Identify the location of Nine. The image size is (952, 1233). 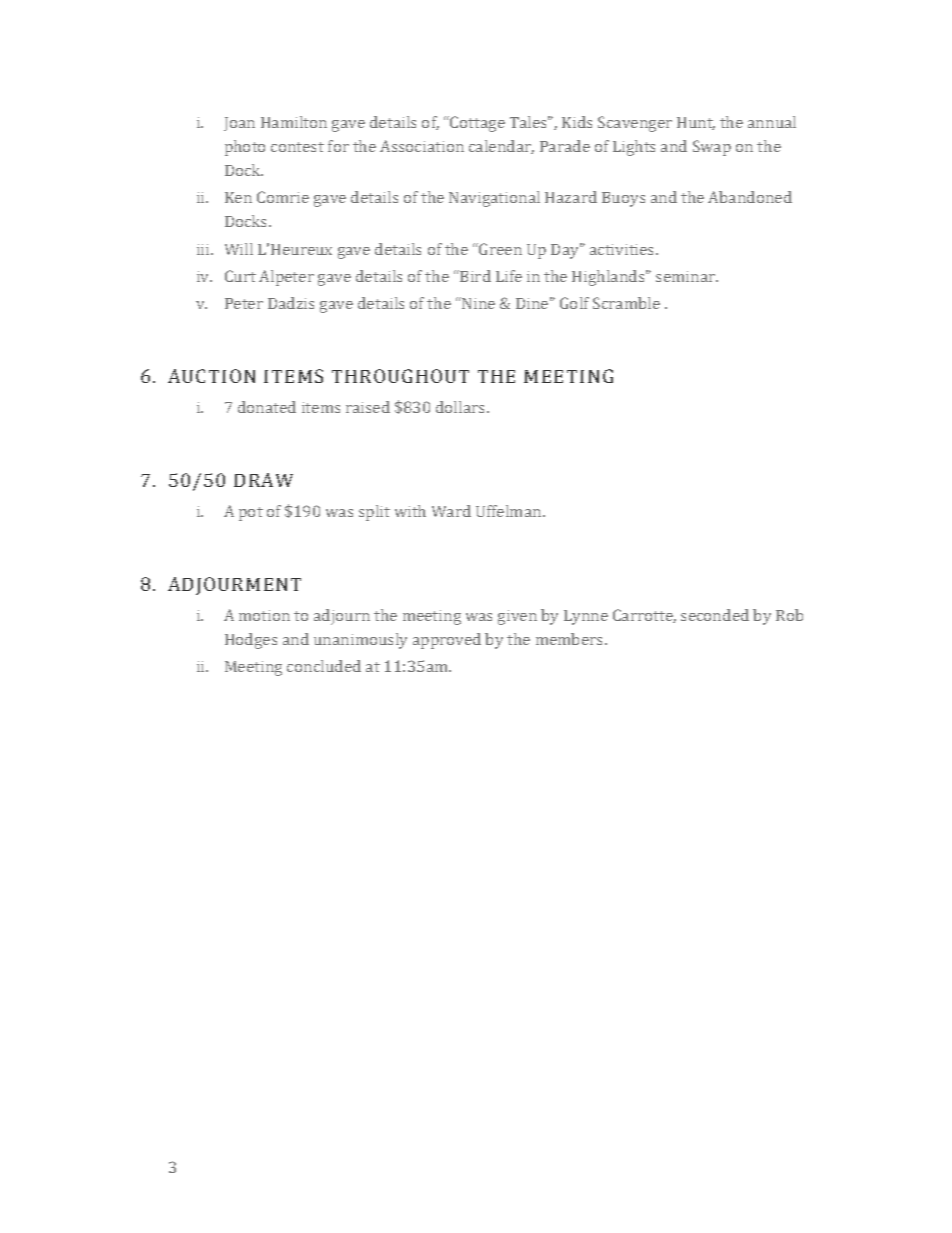
(477, 303).
